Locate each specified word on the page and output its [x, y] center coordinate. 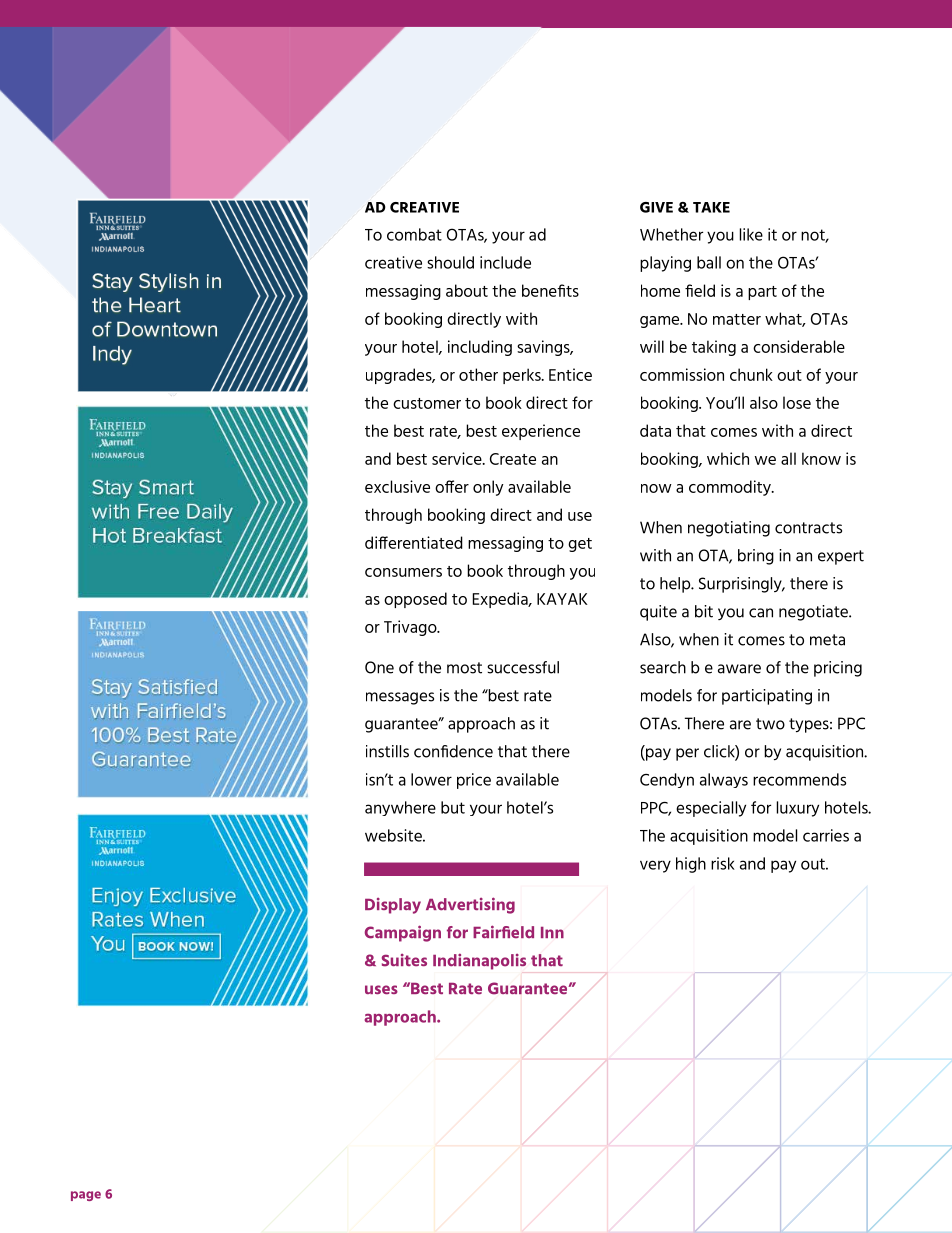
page [86, 1196]
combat [414, 234]
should [450, 262]
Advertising [470, 905]
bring [756, 557]
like [751, 234]
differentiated [414, 542]
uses [381, 990]
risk [723, 863]
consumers [403, 572]
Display [393, 906]
